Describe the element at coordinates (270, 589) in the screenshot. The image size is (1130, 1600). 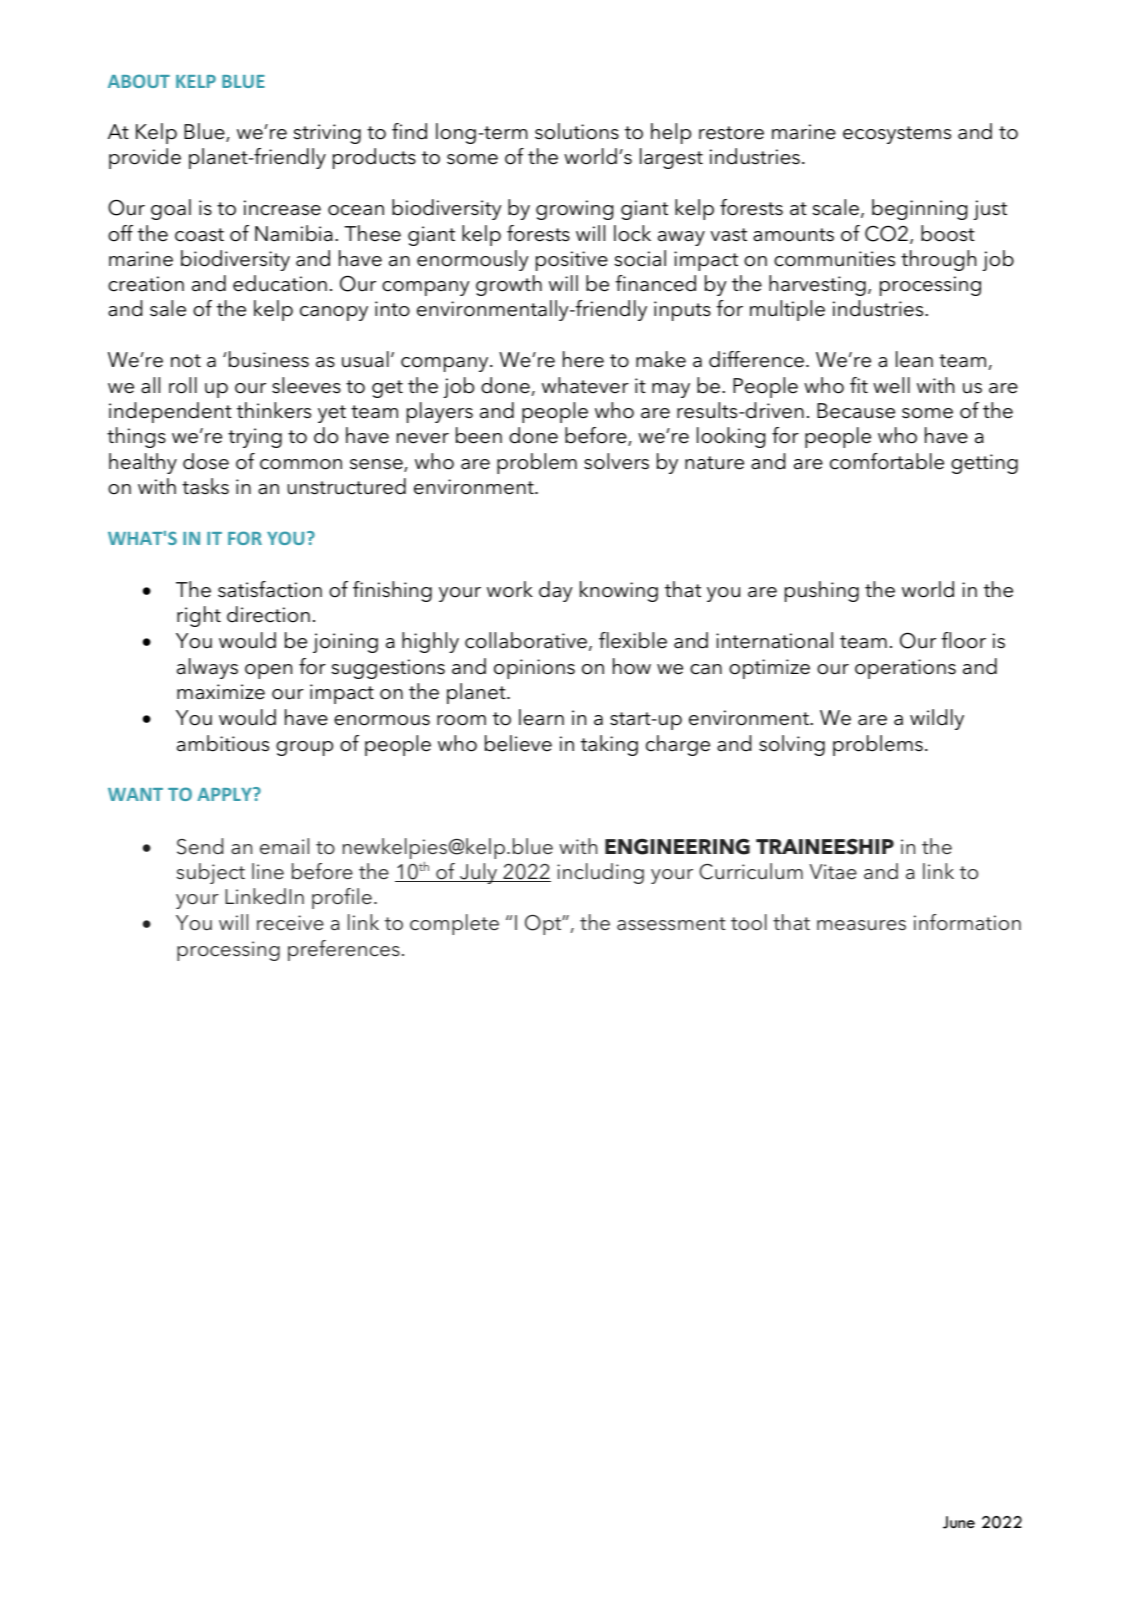
I see `satisfaction` at that location.
